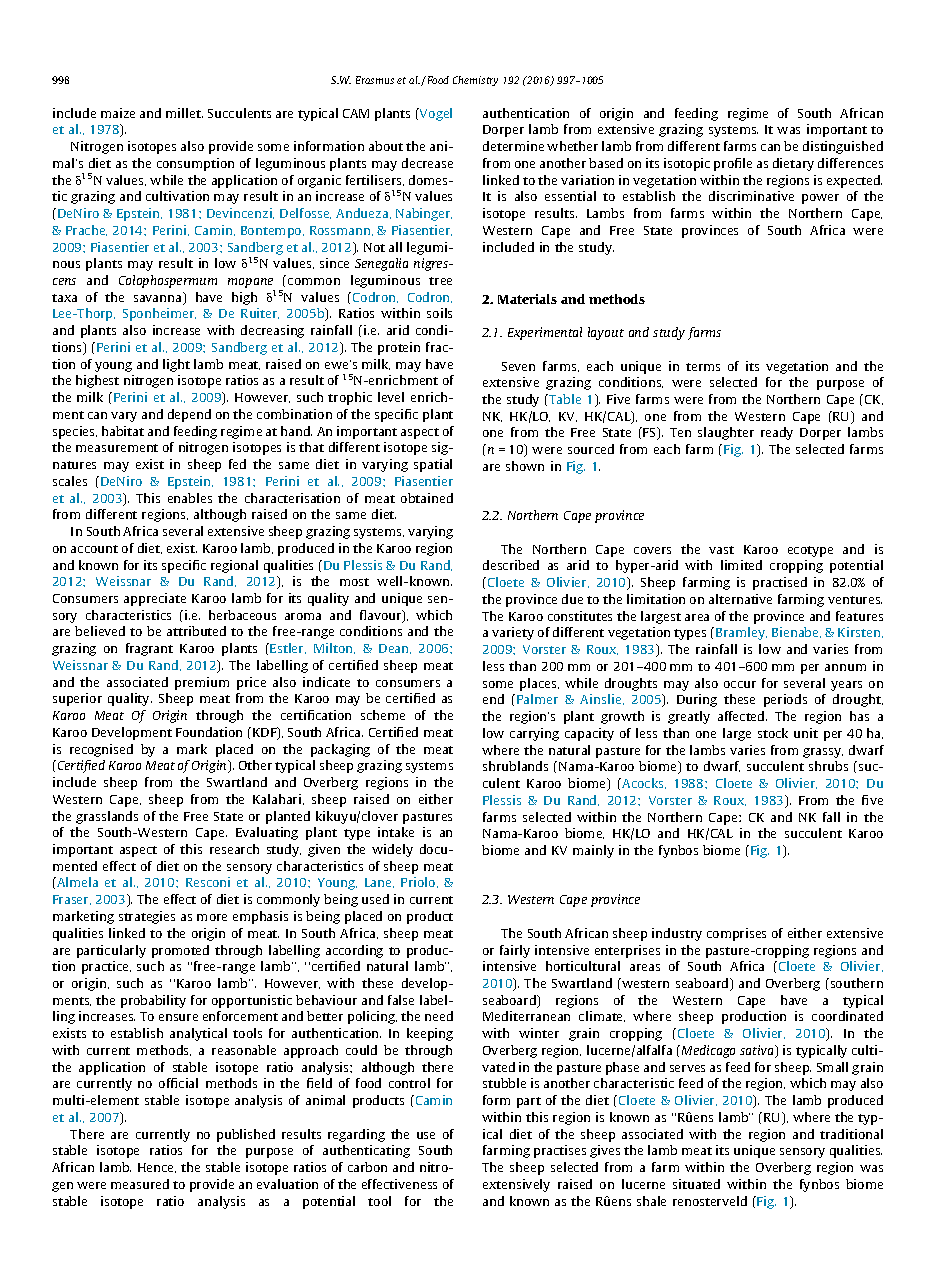  What do you see at coordinates (741, 633) in the screenshot?
I see `Bramley` at bounding box center [741, 633].
